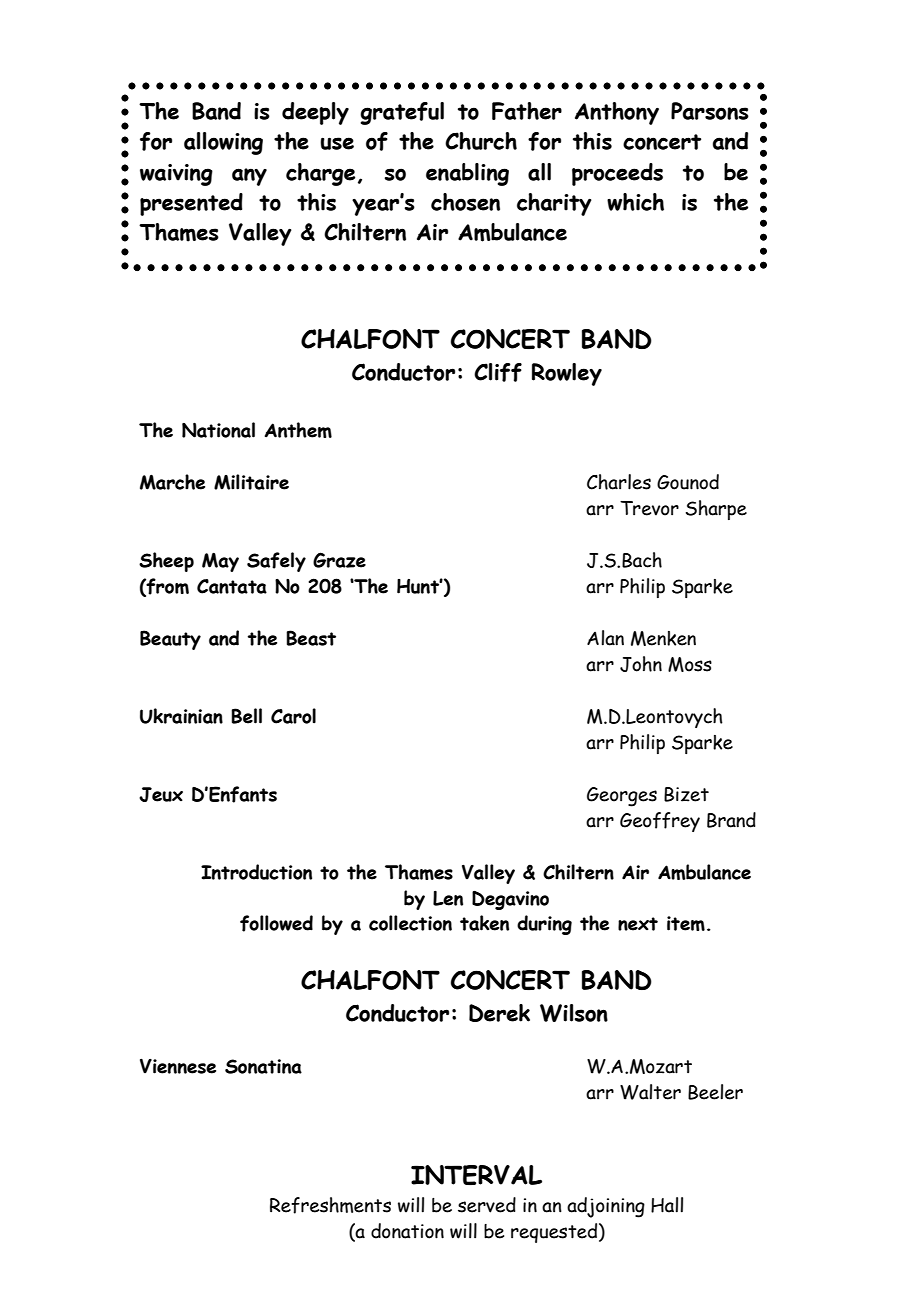 The height and width of the page is (1308, 924). What do you see at coordinates (220, 562) in the page?
I see `May` at bounding box center [220, 562].
